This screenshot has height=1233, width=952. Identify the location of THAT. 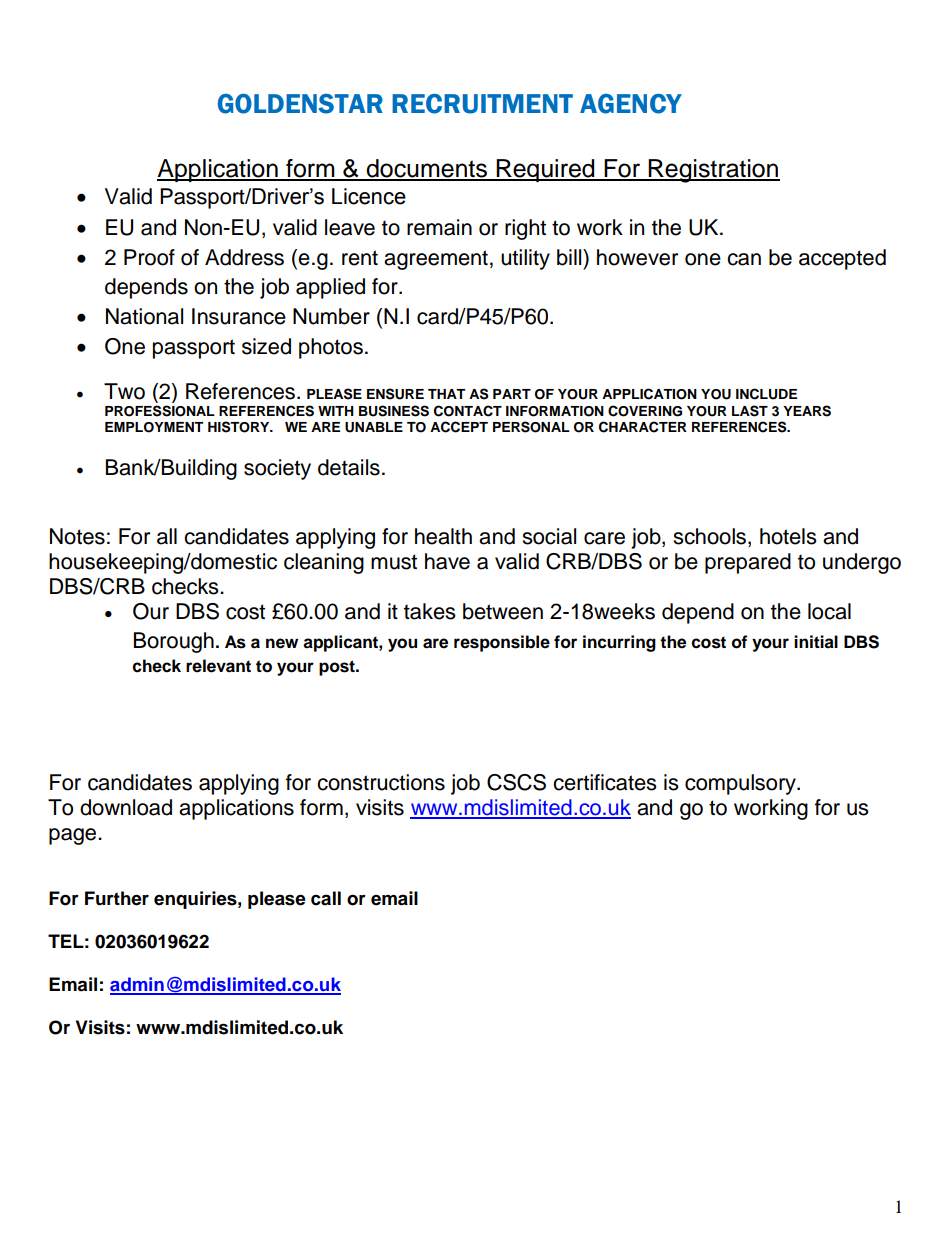
(446, 394).
